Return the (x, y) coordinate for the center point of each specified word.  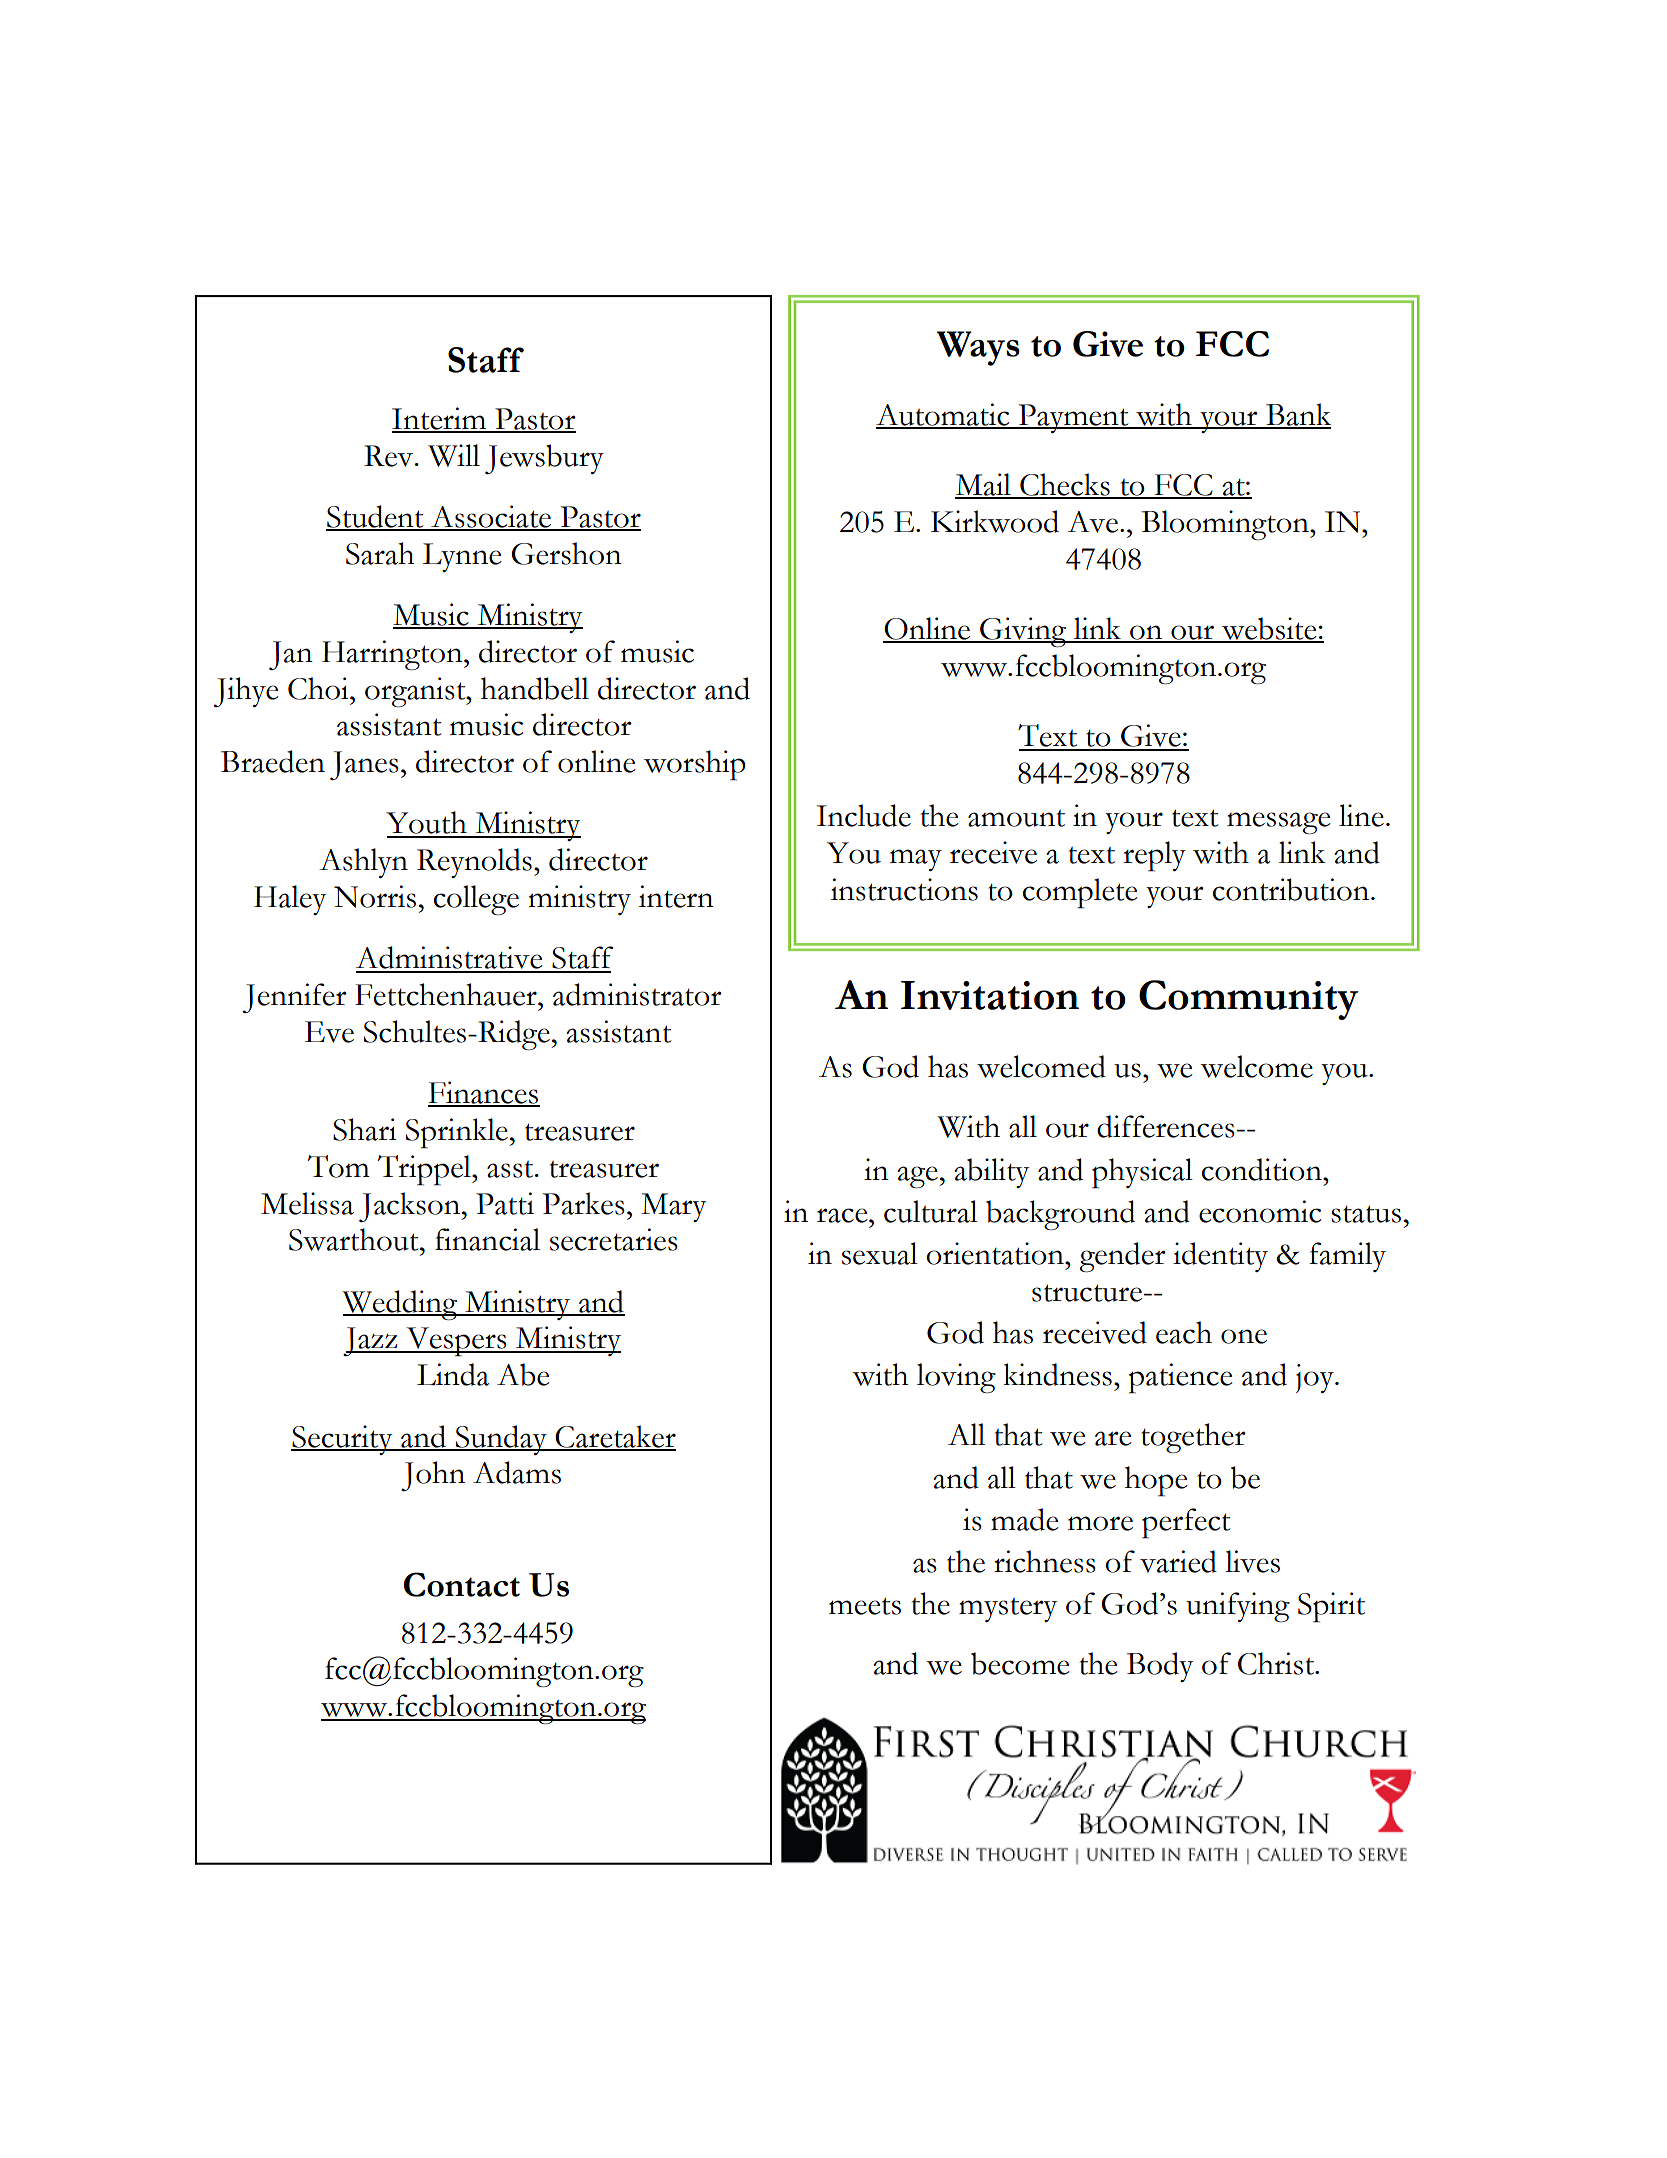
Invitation (990, 995)
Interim (440, 419)
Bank (1297, 415)
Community (1249, 1000)
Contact (462, 1584)
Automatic (944, 415)
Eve (329, 1032)
